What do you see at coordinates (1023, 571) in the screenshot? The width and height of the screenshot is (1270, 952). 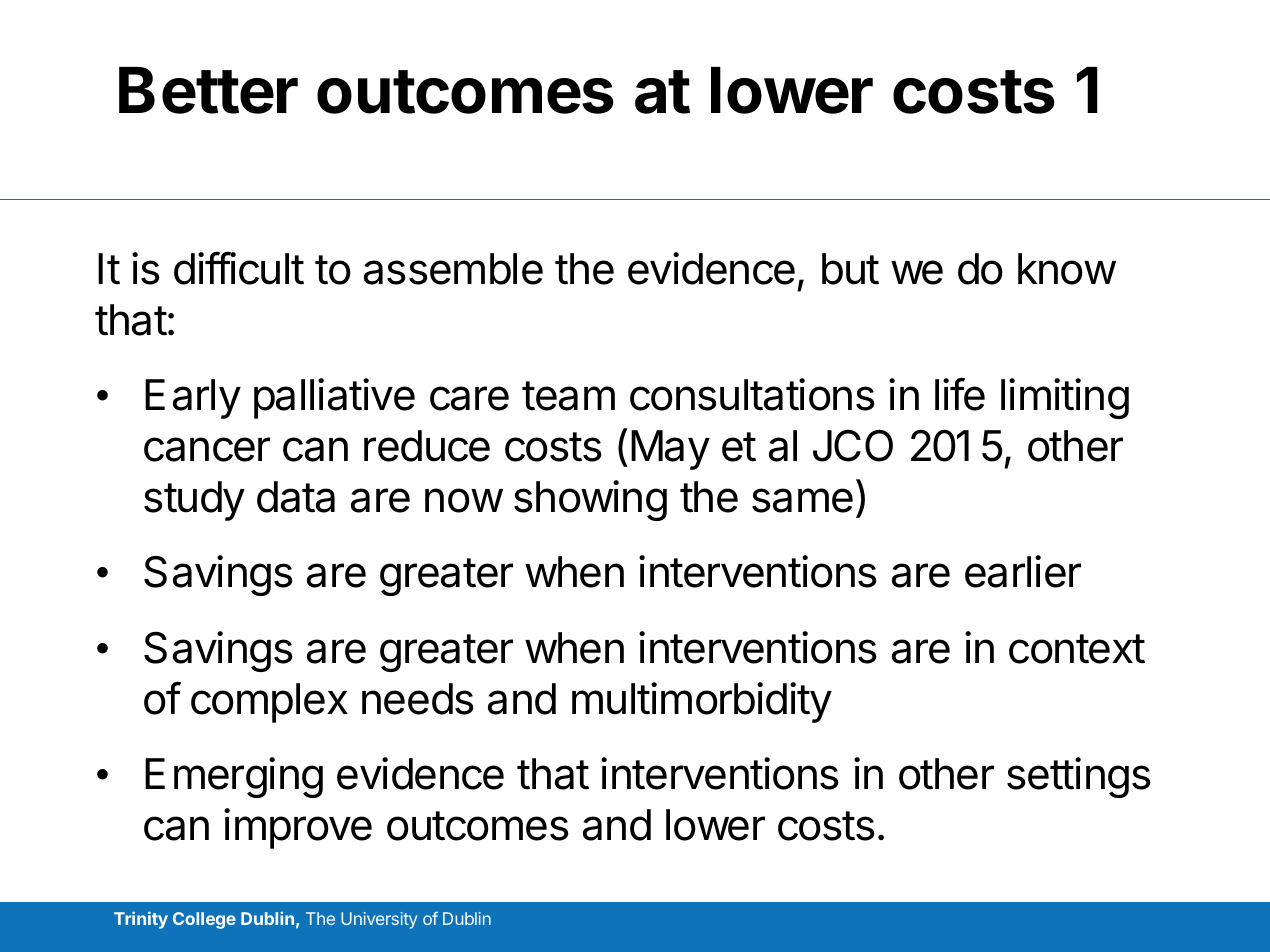 I see `earlier` at bounding box center [1023, 571].
